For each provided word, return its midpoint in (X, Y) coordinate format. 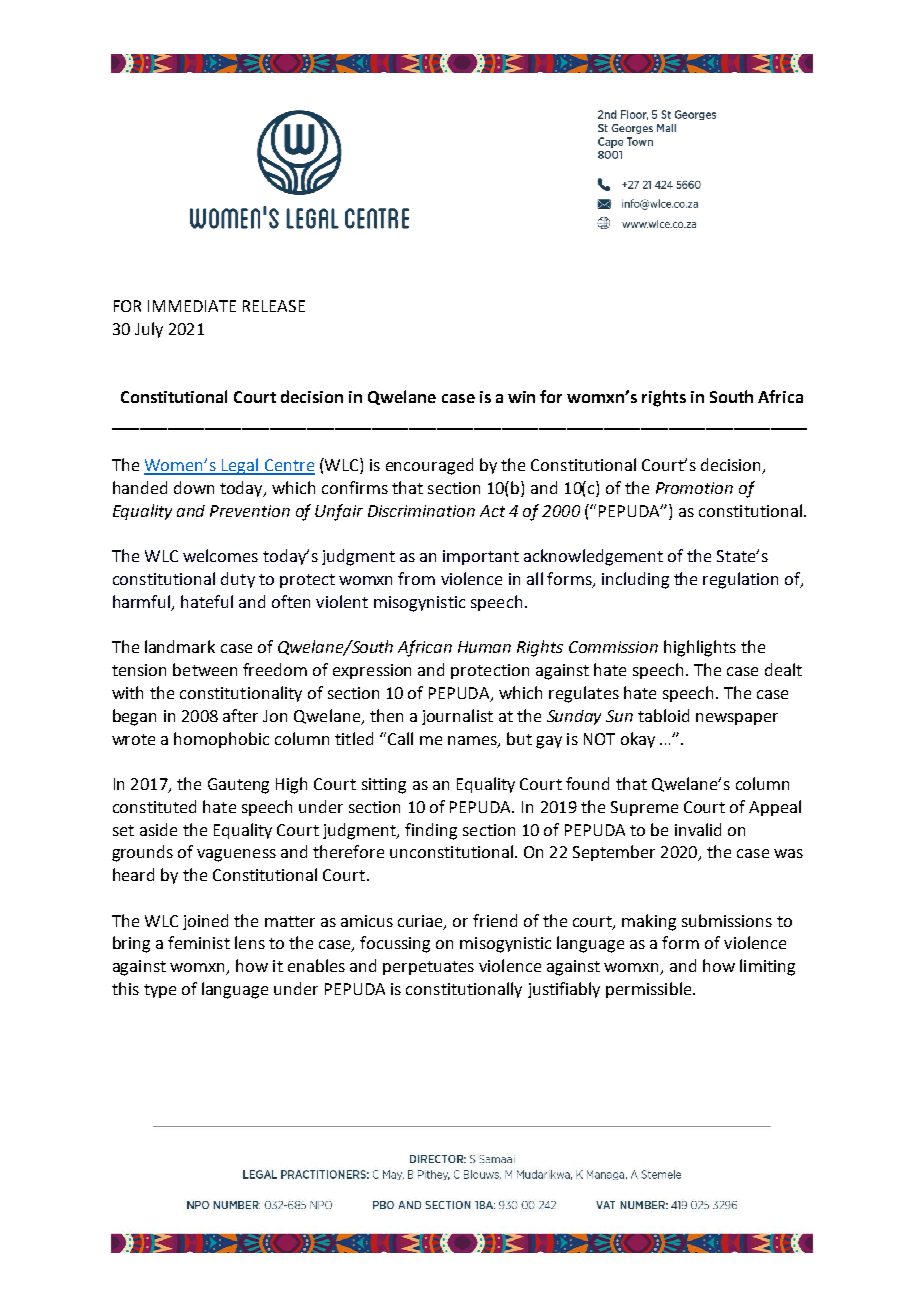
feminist (199, 942)
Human (484, 647)
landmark (180, 646)
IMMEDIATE (192, 306)
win (521, 397)
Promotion (694, 488)
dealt (783, 669)
